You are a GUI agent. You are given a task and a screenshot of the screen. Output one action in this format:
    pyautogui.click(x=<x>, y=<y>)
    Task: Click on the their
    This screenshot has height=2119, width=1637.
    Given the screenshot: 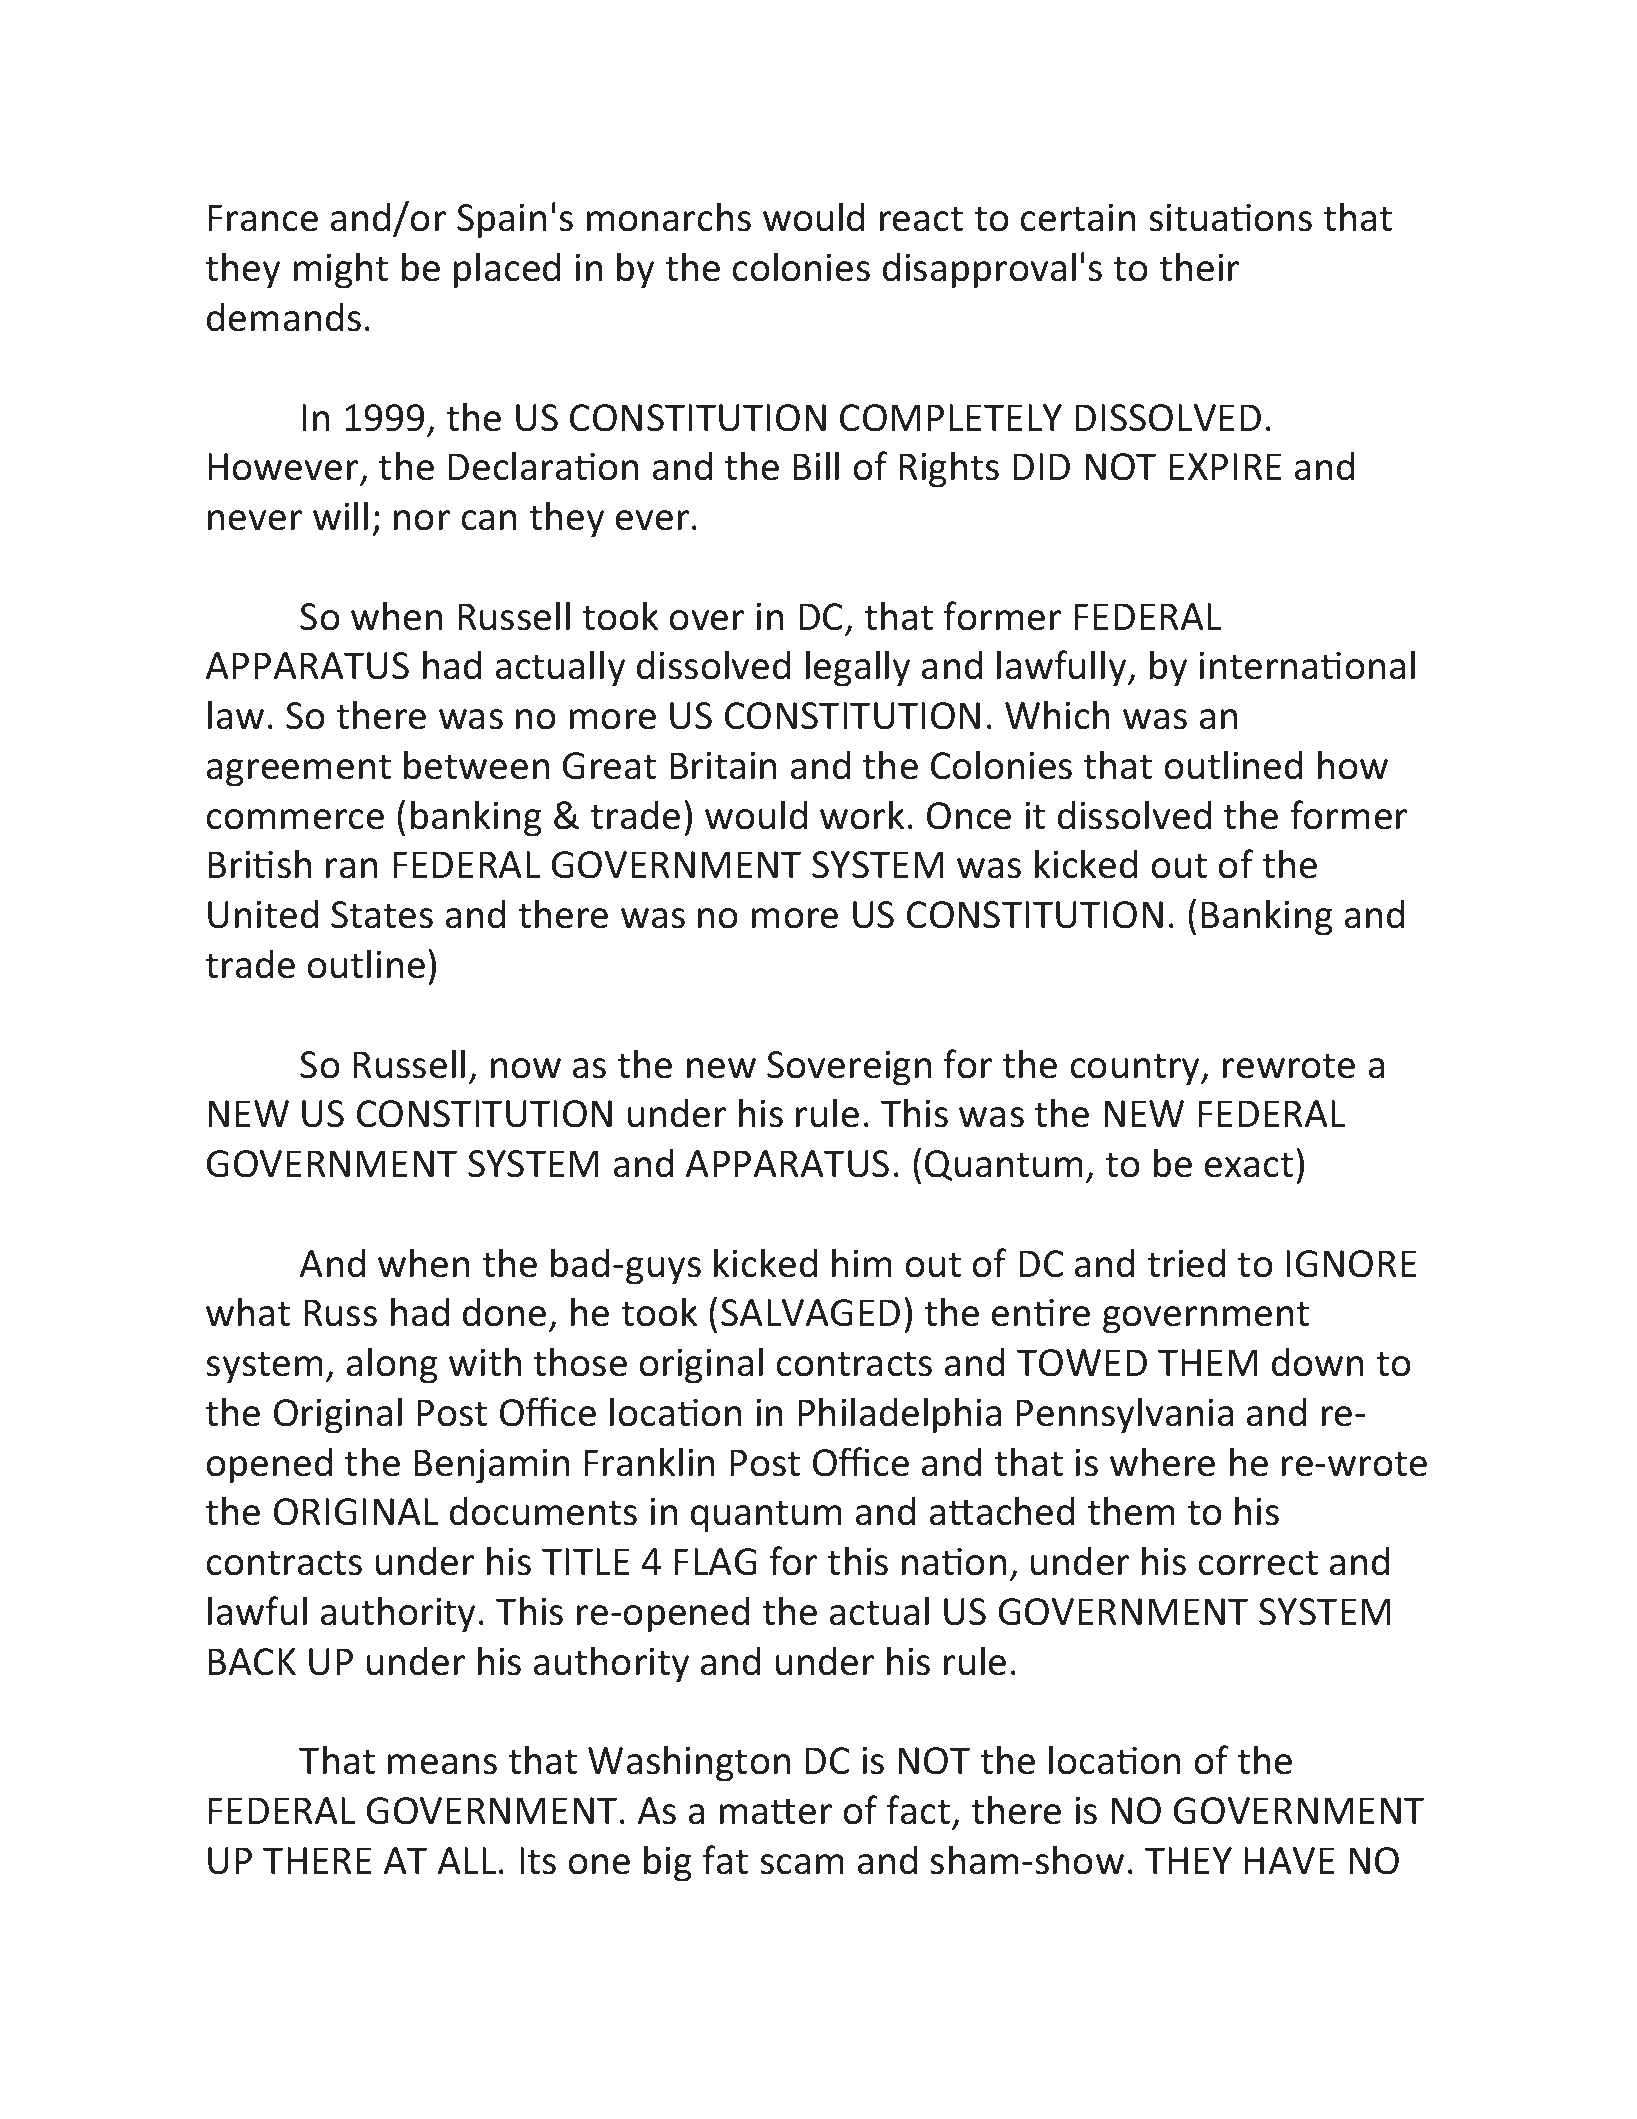 What is the action you would take?
    pyautogui.click(x=1199, y=267)
